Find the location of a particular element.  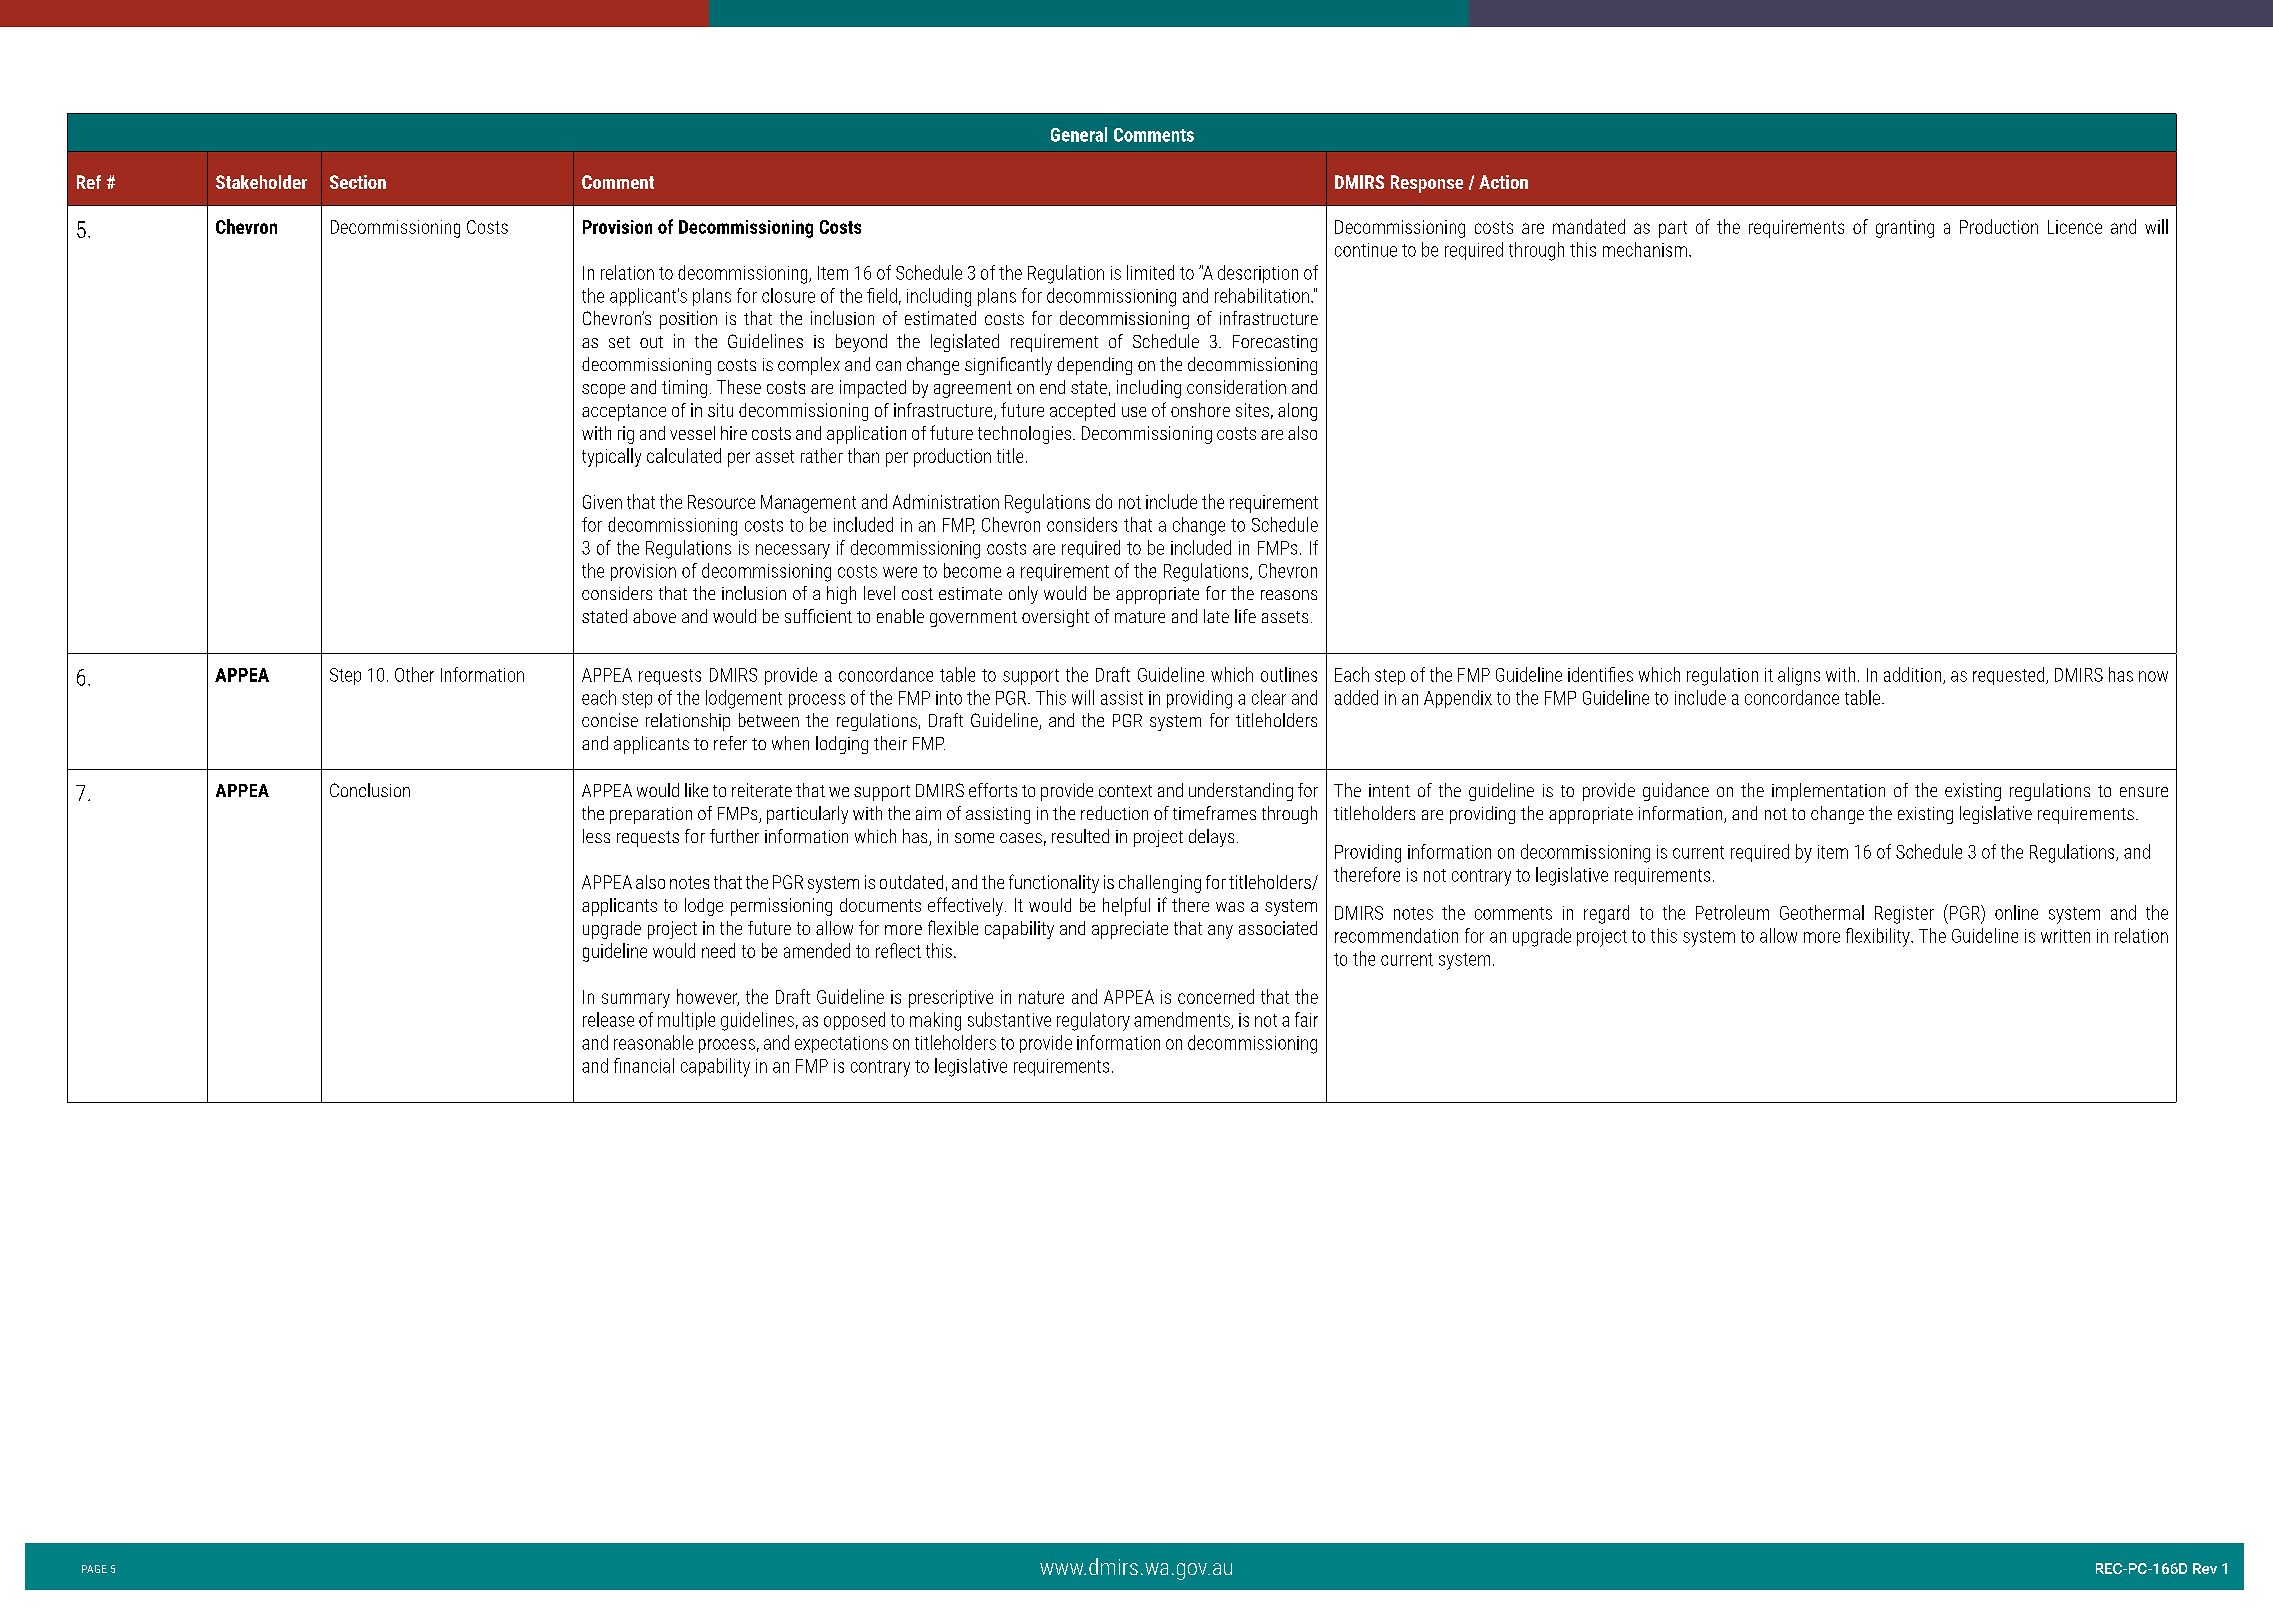

Administration is located at coordinates (946, 501).
